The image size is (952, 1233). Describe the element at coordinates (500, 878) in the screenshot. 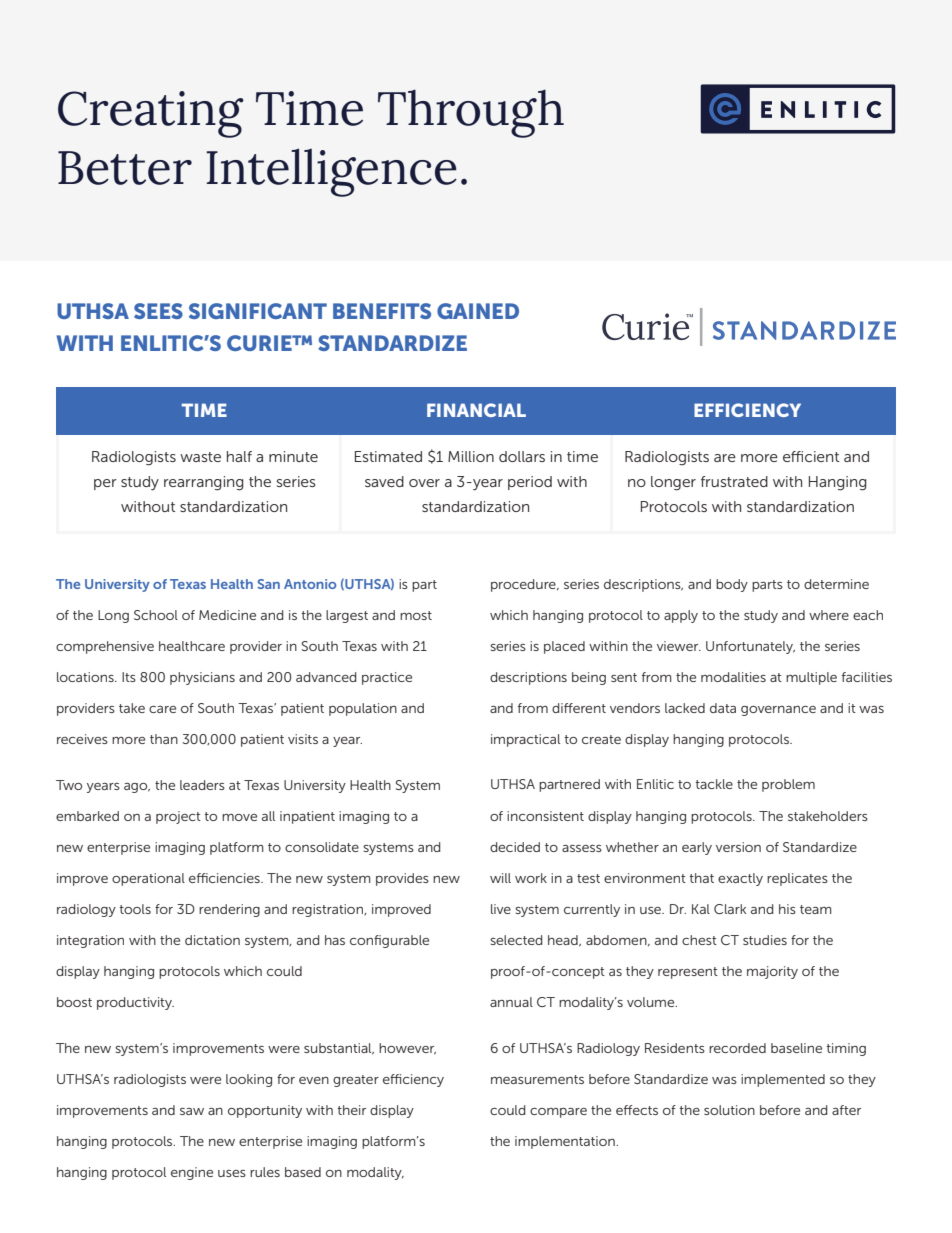

I see `will` at that location.
